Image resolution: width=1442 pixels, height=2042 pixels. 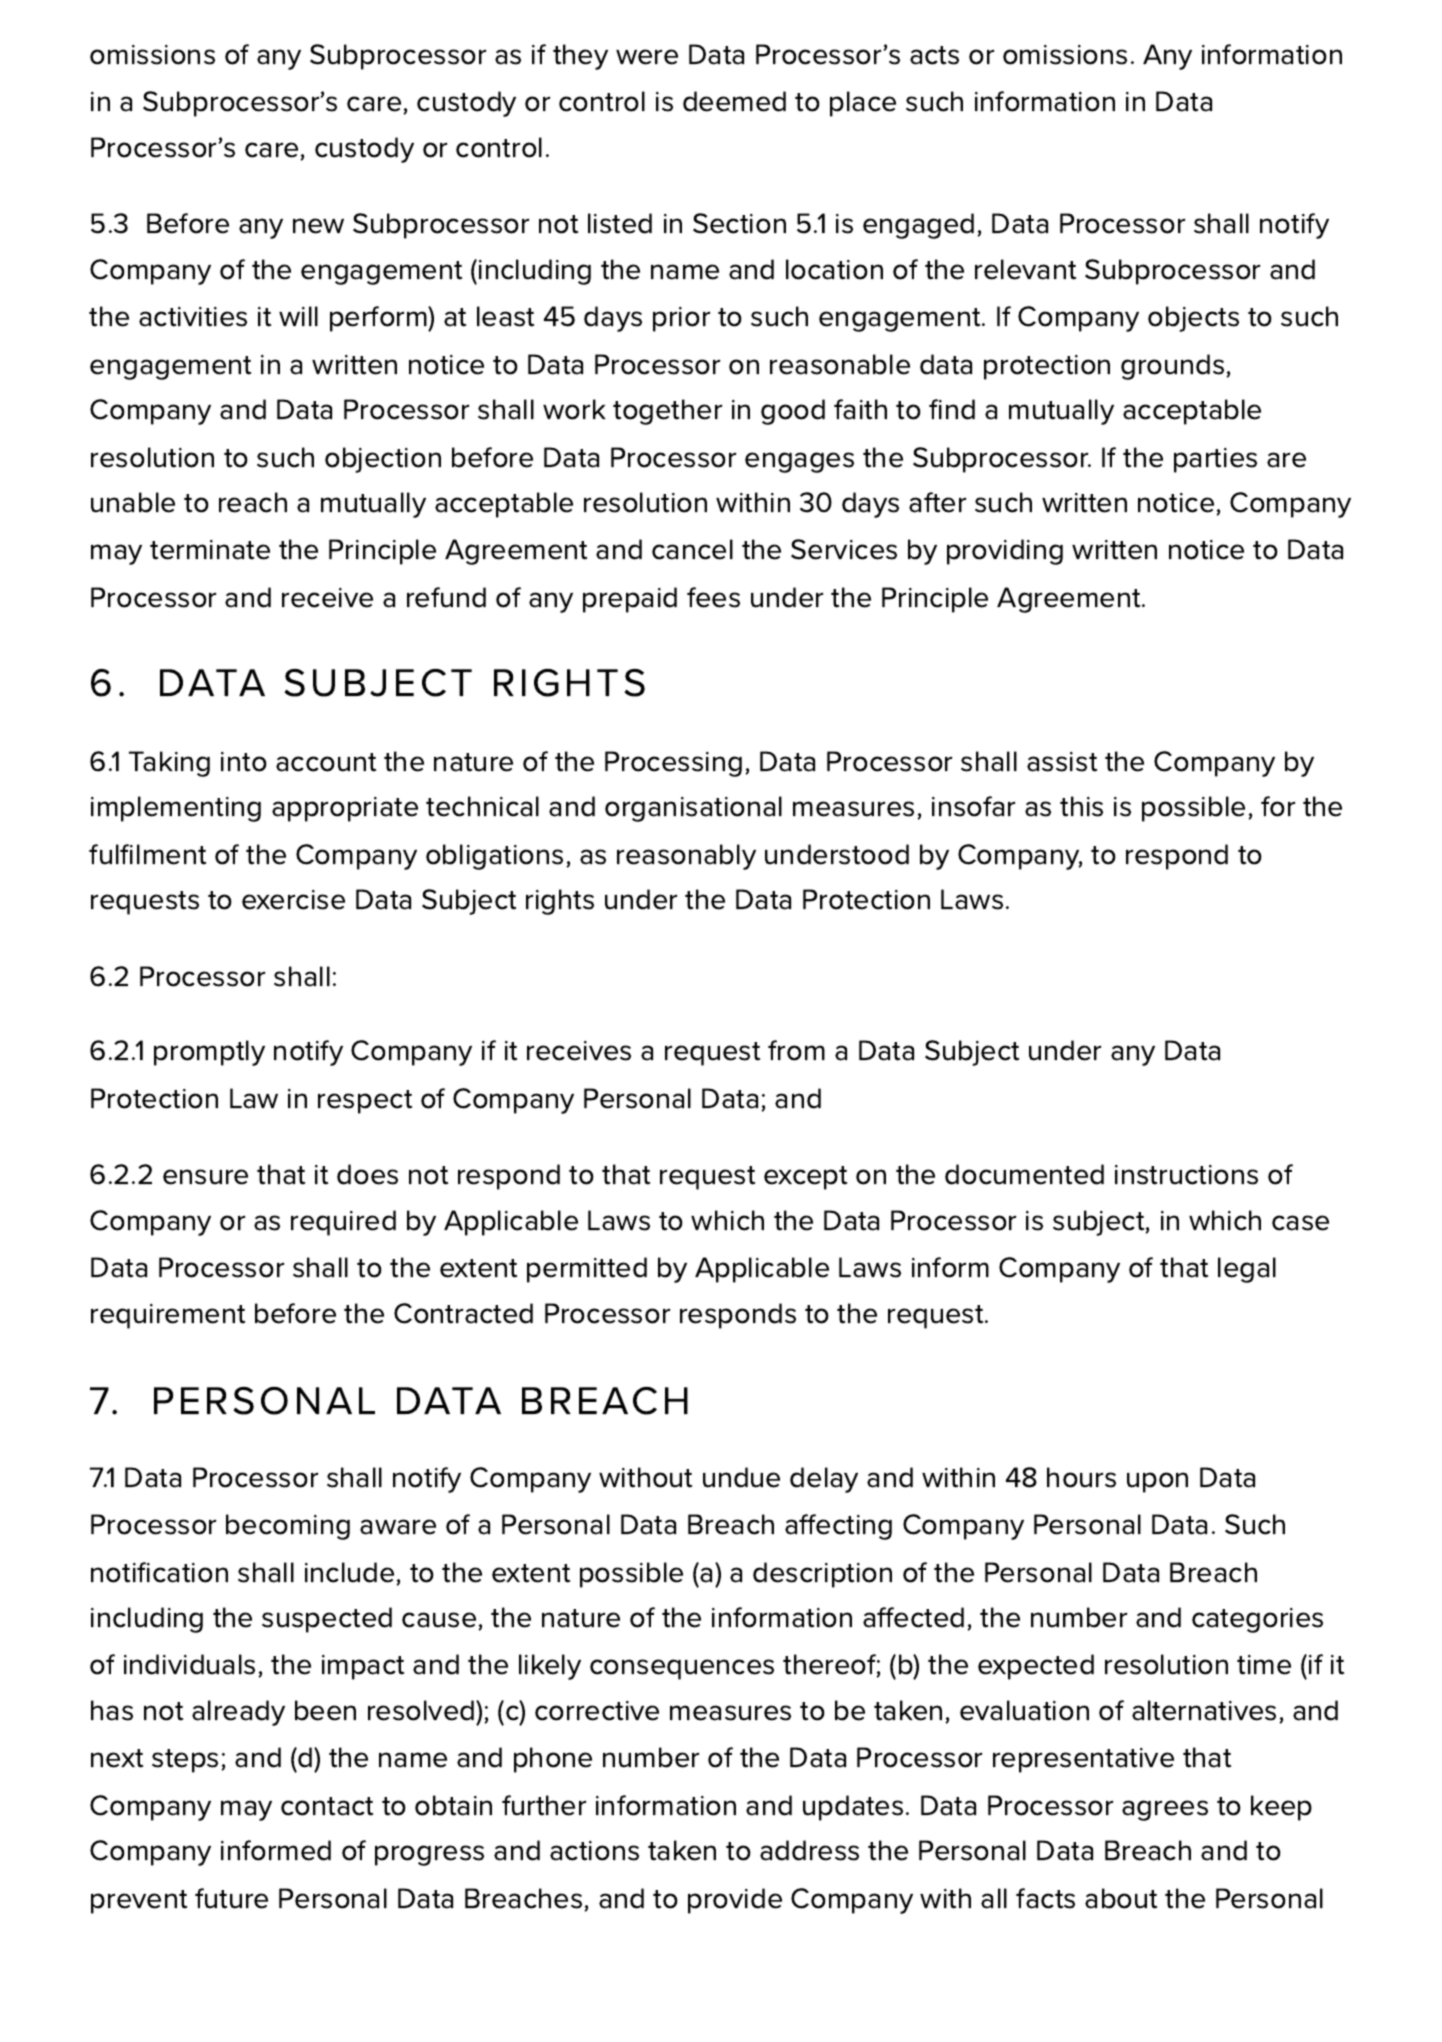 What do you see at coordinates (1165, 1810) in the document?
I see `agrees` at bounding box center [1165, 1810].
